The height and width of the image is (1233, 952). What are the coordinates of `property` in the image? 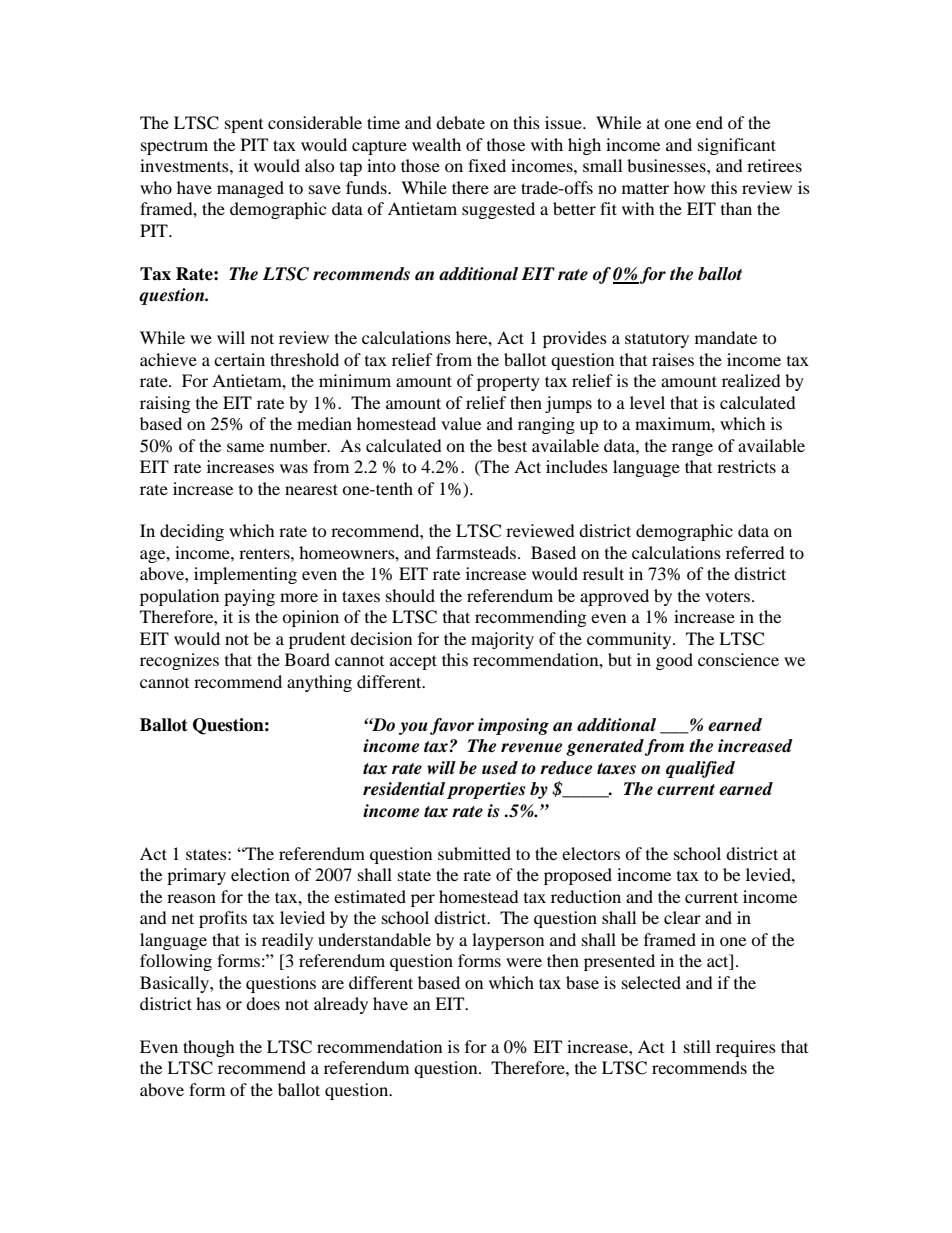 It's located at (508, 383).
